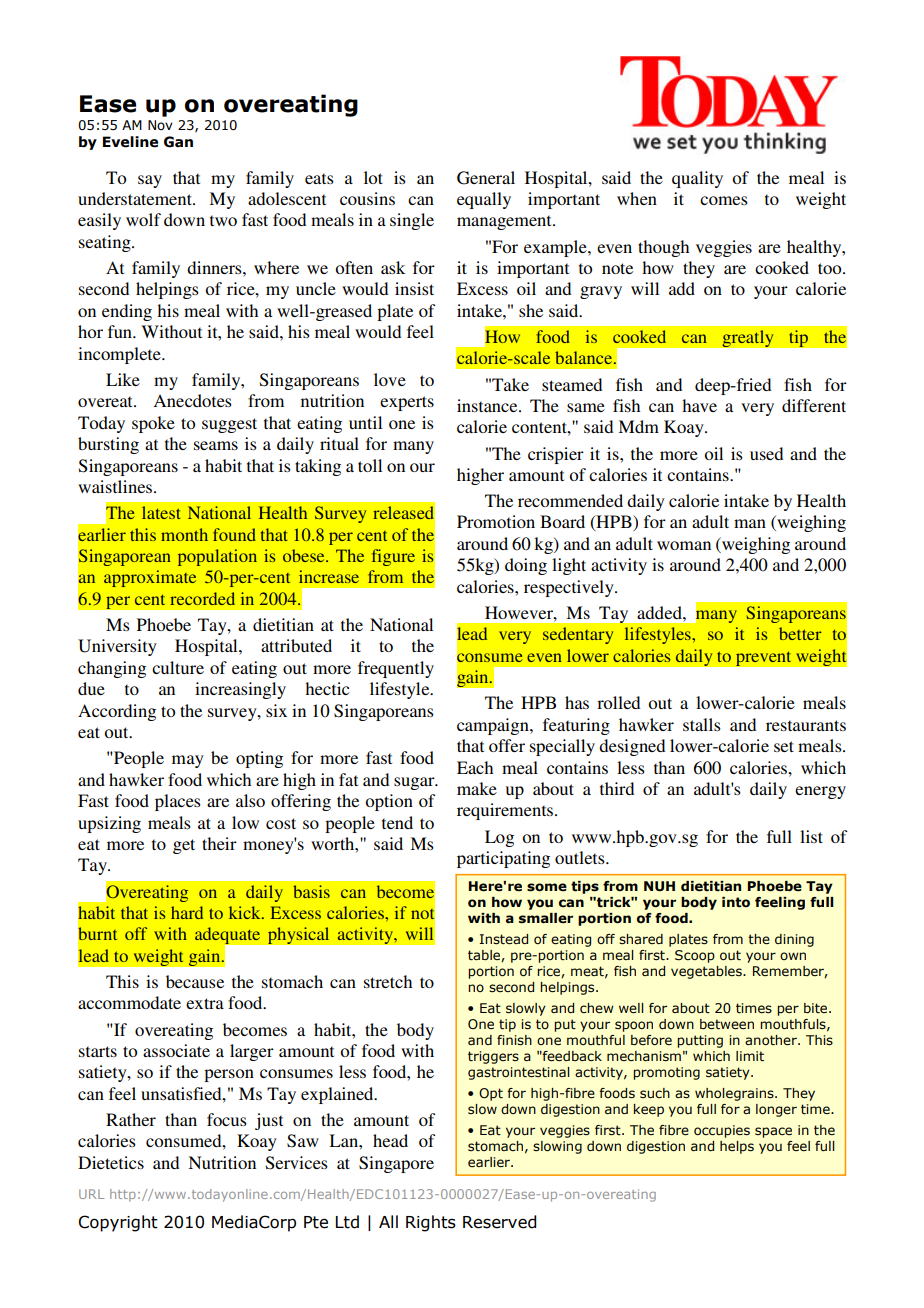 This page has height=1308, width=924. What do you see at coordinates (431, 1223) in the page?
I see `Rights` at bounding box center [431, 1223].
